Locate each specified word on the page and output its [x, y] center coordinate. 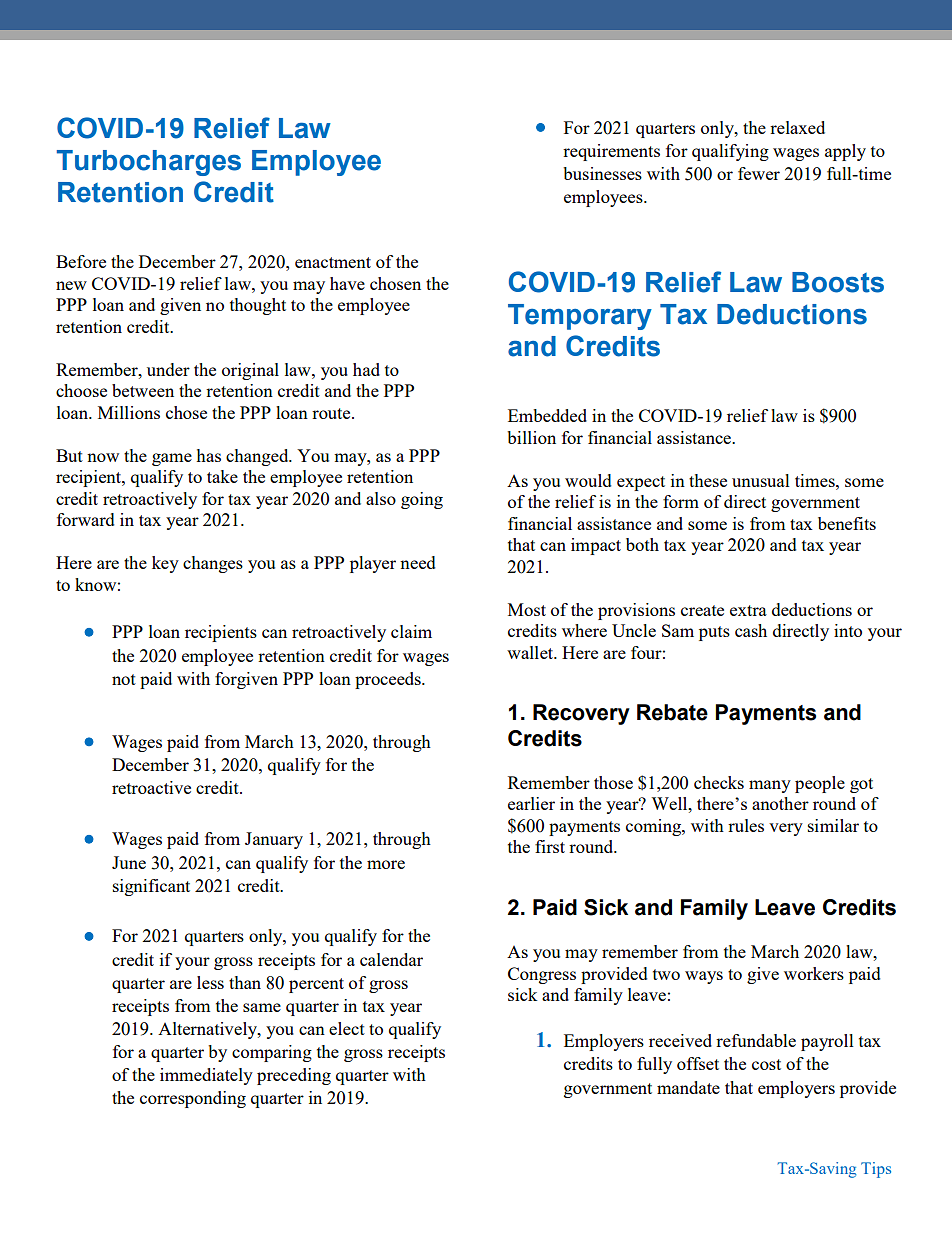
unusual [761, 480]
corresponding [193, 1099]
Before [81, 261]
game [172, 459]
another [780, 803]
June [129, 862]
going [422, 500]
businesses [602, 173]
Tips [876, 1170]
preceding [294, 1076]
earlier [531, 803]
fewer [759, 173]
